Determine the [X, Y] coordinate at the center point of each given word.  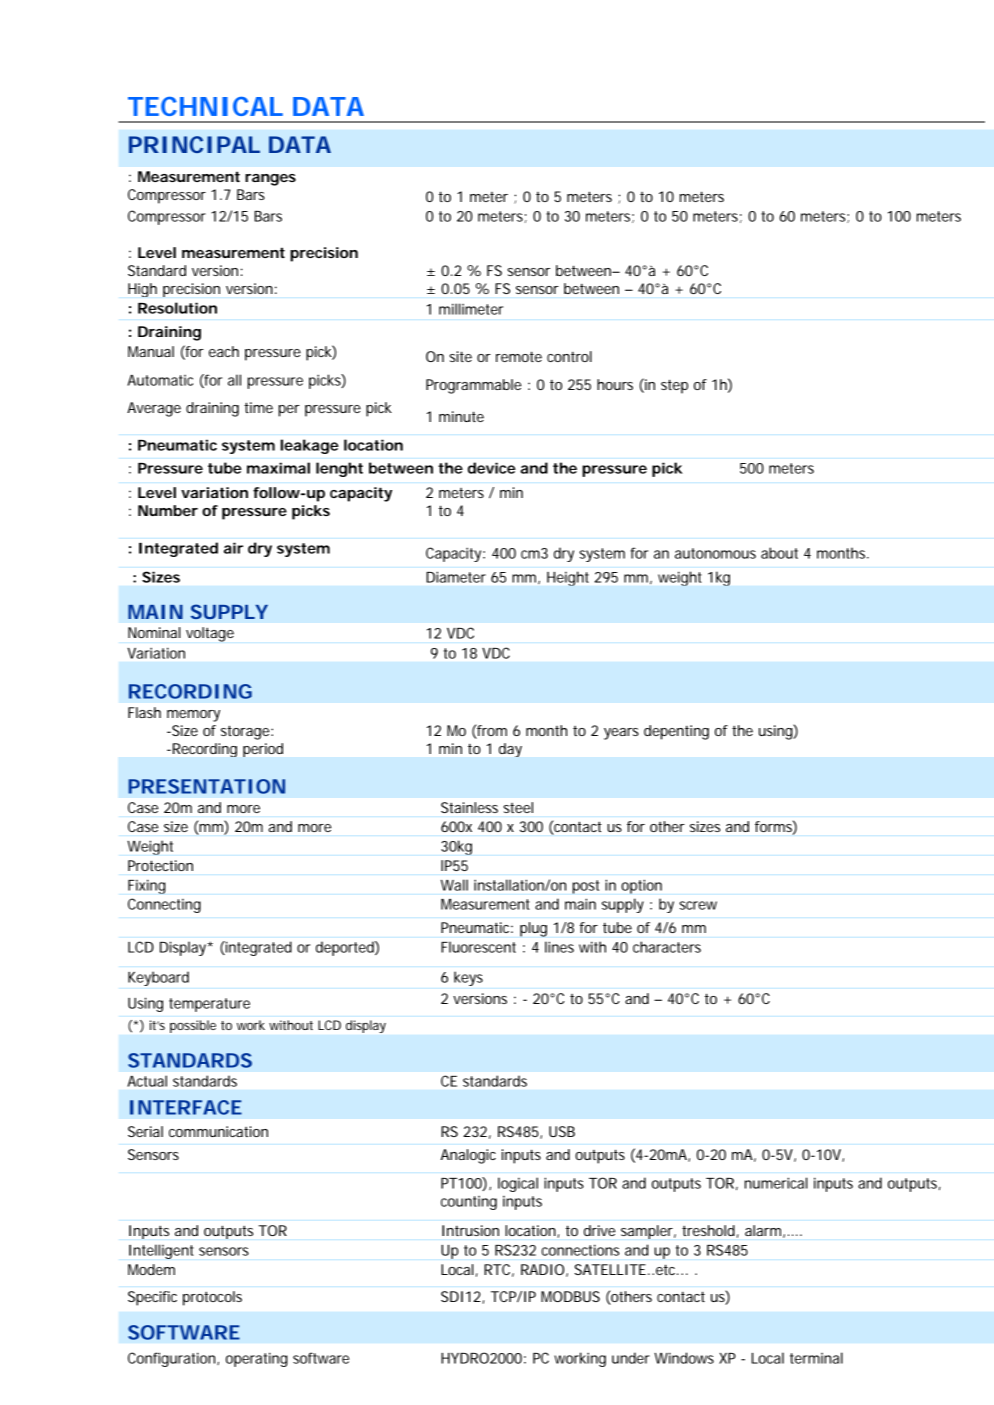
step [674, 386]
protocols [212, 1298]
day [510, 750]
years [621, 734]
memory [193, 716]
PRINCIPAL [194, 144]
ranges [270, 180]
